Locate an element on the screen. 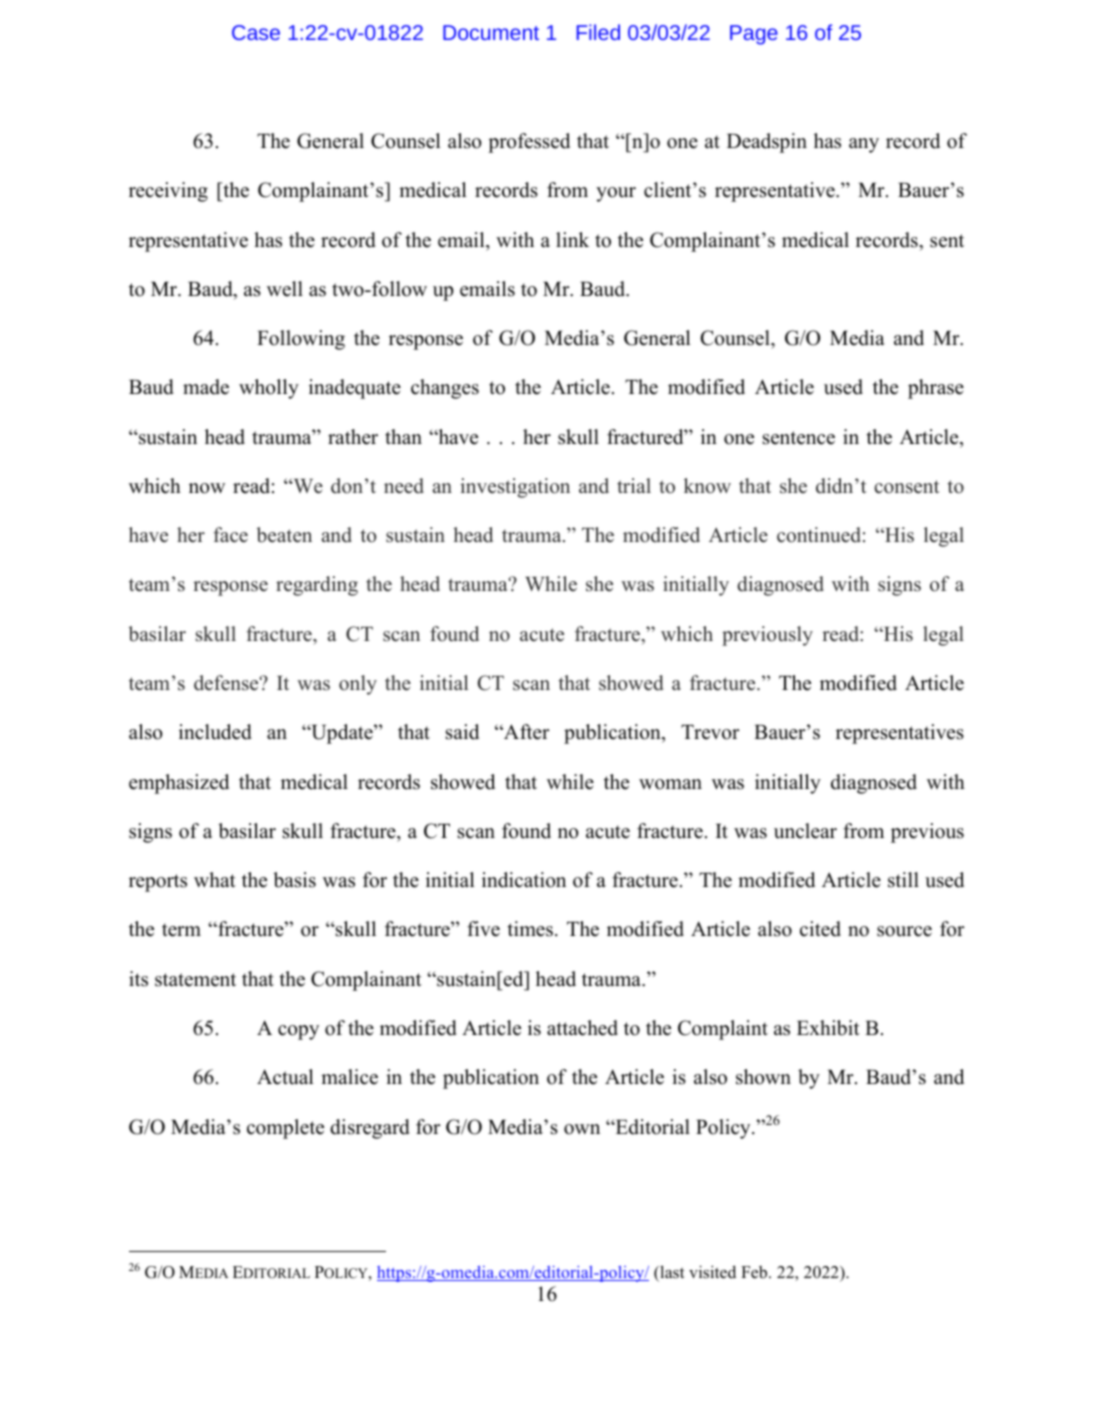  Feb is located at coordinates (755, 1272).
